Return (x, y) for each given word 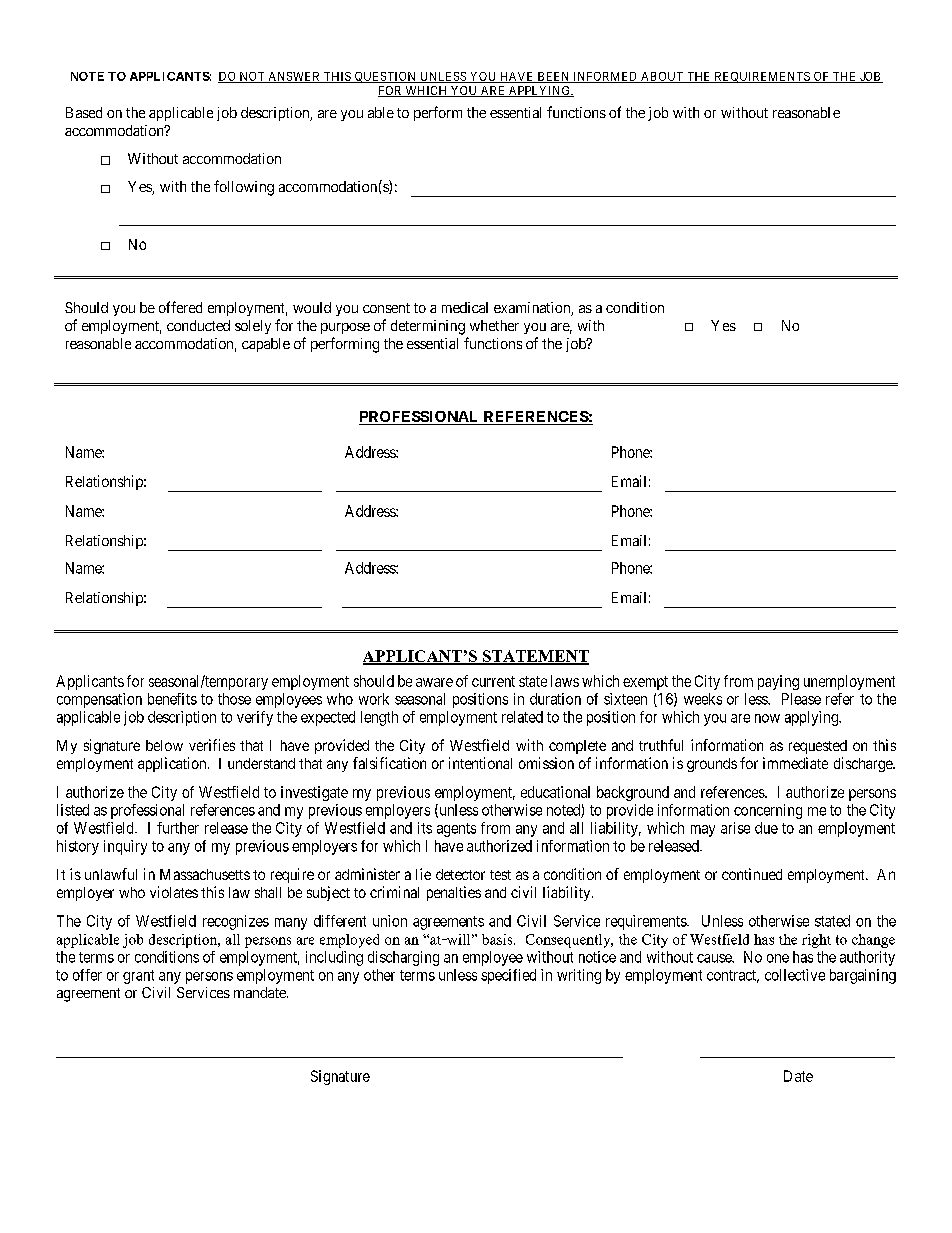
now (767, 718)
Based (84, 112)
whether (494, 325)
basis (498, 939)
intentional (480, 763)
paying (778, 682)
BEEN (553, 77)
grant (138, 977)
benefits (172, 699)
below (164, 745)
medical (465, 307)
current (493, 681)
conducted (198, 325)
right (816, 941)
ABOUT (662, 77)
